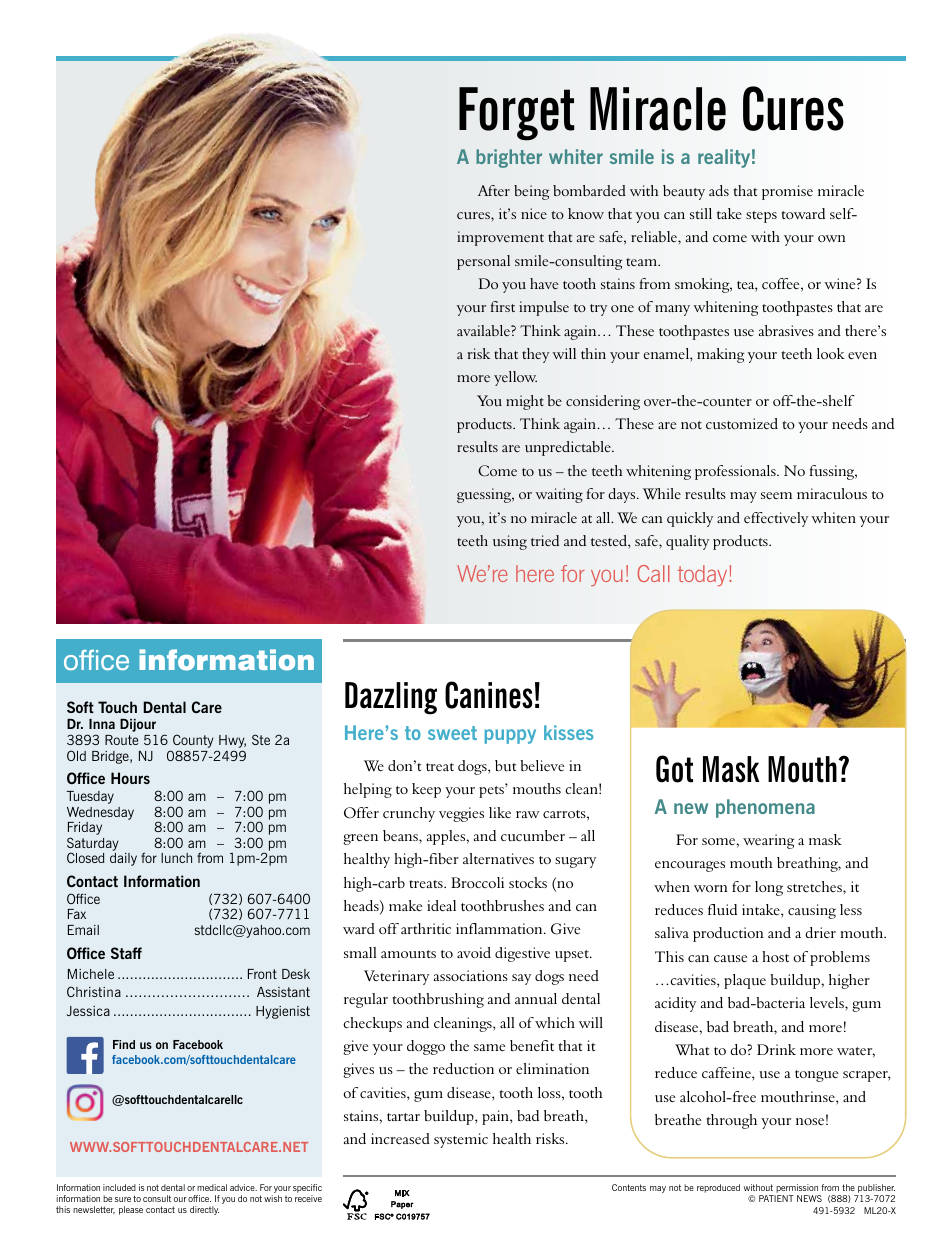 This page has height=1233, width=952. Describe the element at coordinates (768, 841) in the page. I see `wearing` at that location.
